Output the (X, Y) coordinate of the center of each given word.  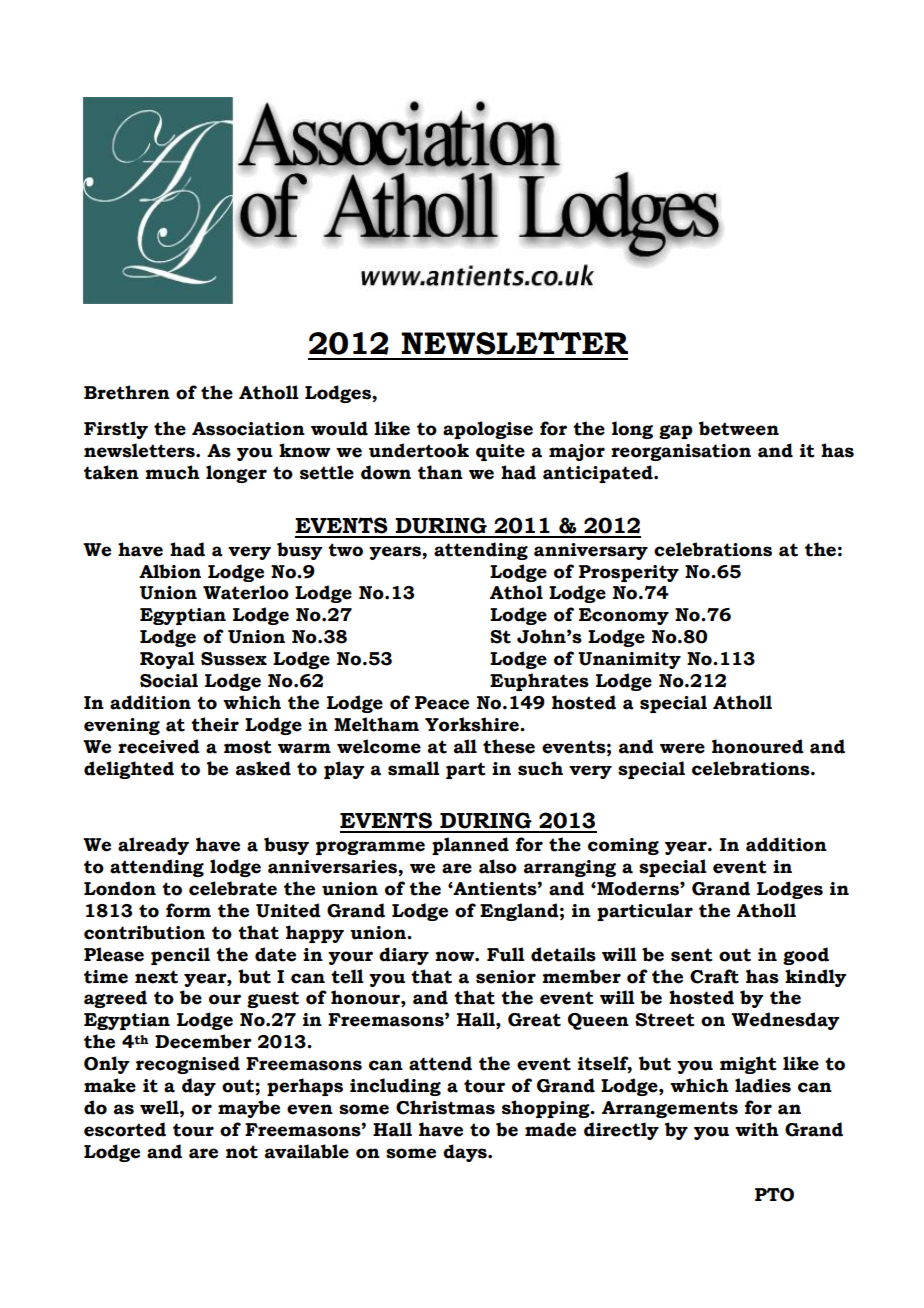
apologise (488, 430)
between (739, 428)
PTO (774, 1195)
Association (248, 429)
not (242, 1152)
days (466, 1153)
